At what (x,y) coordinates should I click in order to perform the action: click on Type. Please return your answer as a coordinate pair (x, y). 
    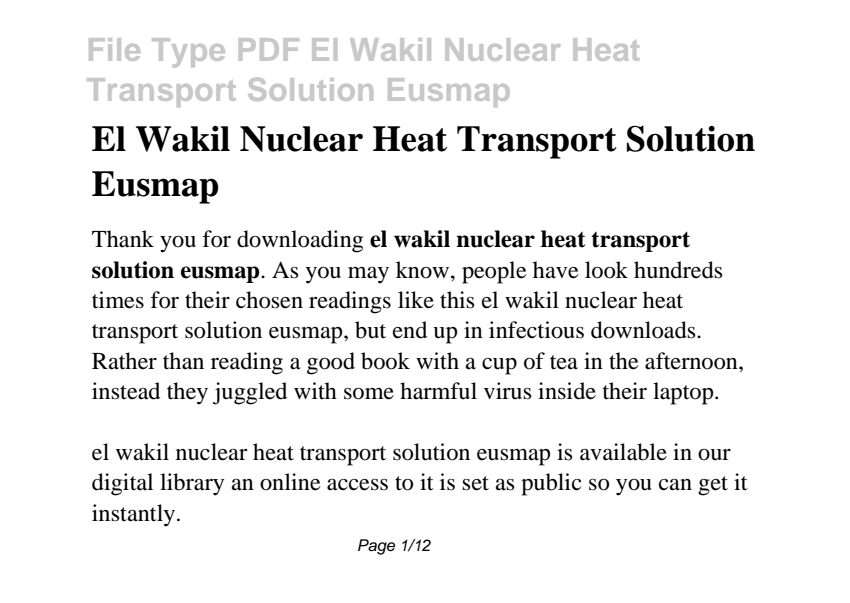
    Looking at the image, I should click on (188, 53).
